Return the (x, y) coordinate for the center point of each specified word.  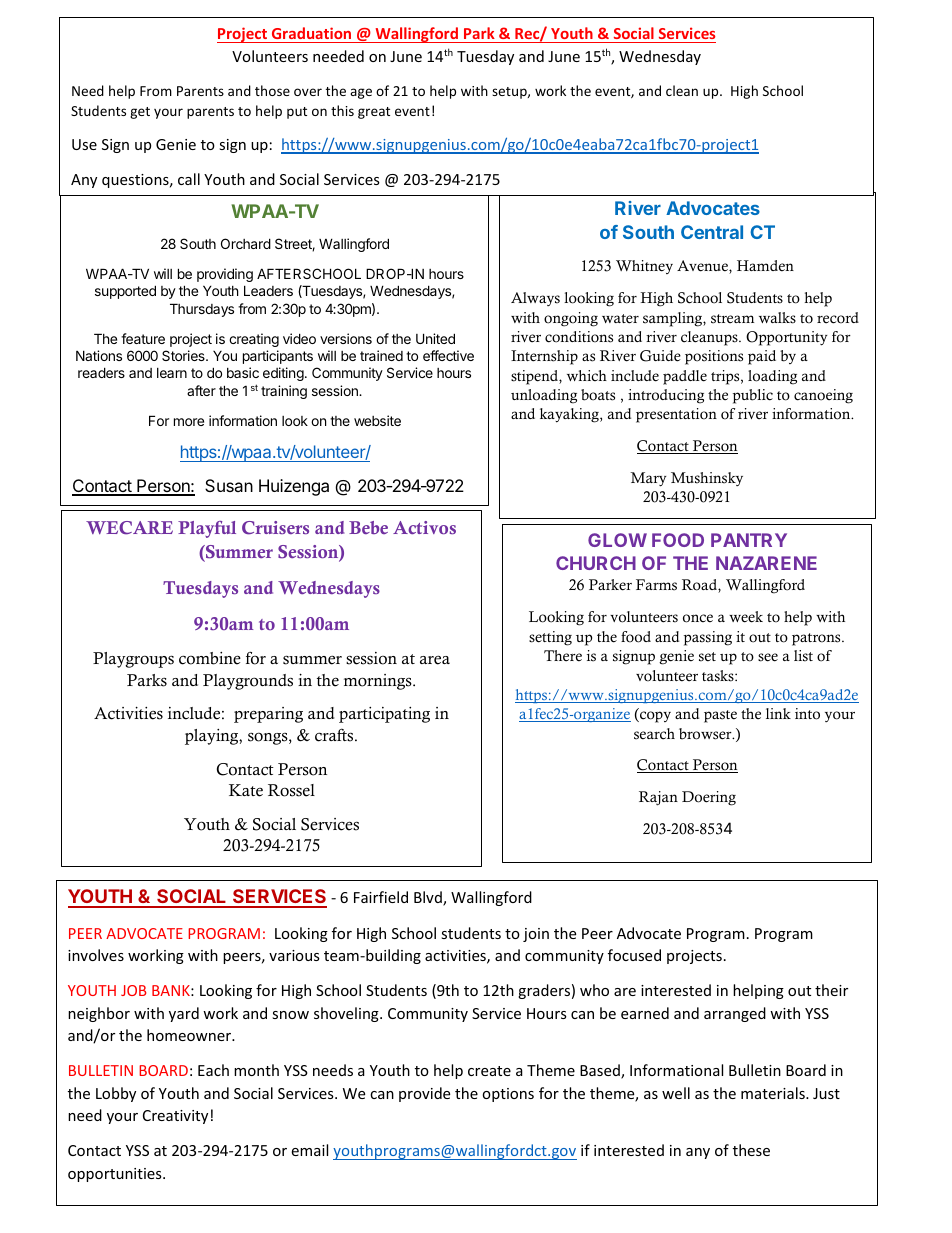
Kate (246, 790)
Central (712, 232)
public (753, 396)
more (189, 422)
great (374, 113)
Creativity (175, 1117)
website (377, 420)
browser (706, 734)
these (751, 1150)
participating (384, 715)
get (140, 113)
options (508, 1095)
